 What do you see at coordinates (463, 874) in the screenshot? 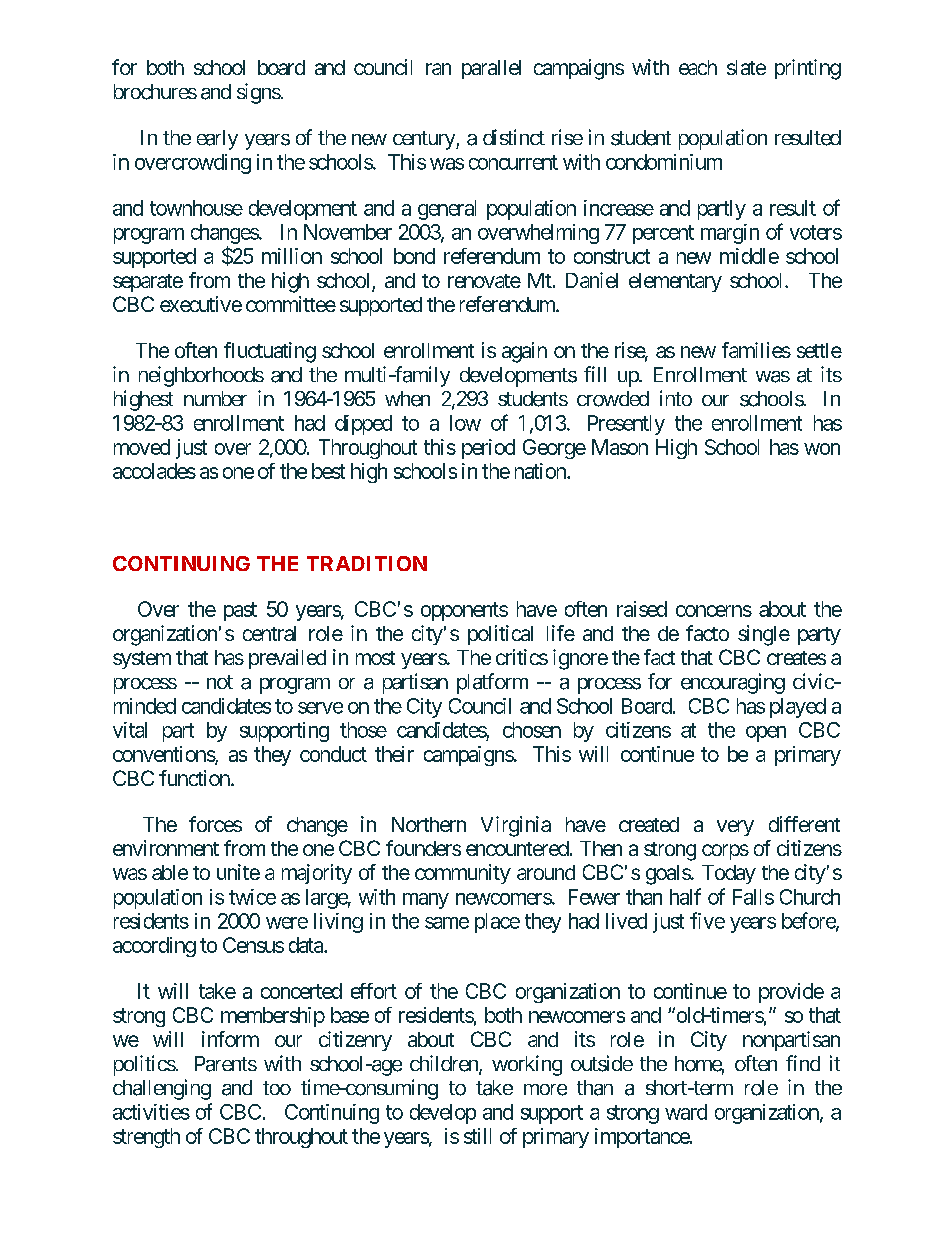
I see `community` at bounding box center [463, 874].
